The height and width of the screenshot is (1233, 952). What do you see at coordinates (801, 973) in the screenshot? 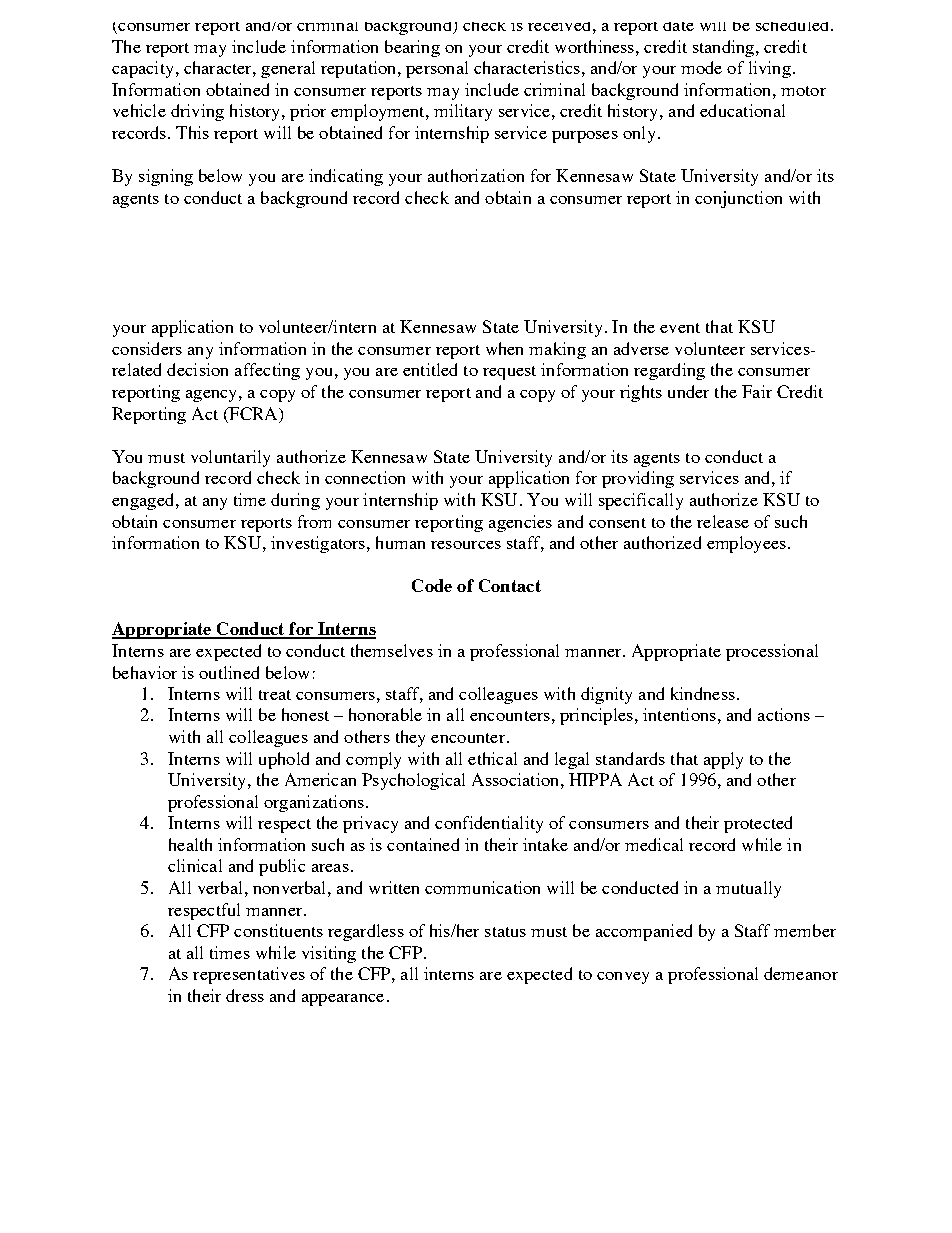
I see `demeanor` at bounding box center [801, 973].
